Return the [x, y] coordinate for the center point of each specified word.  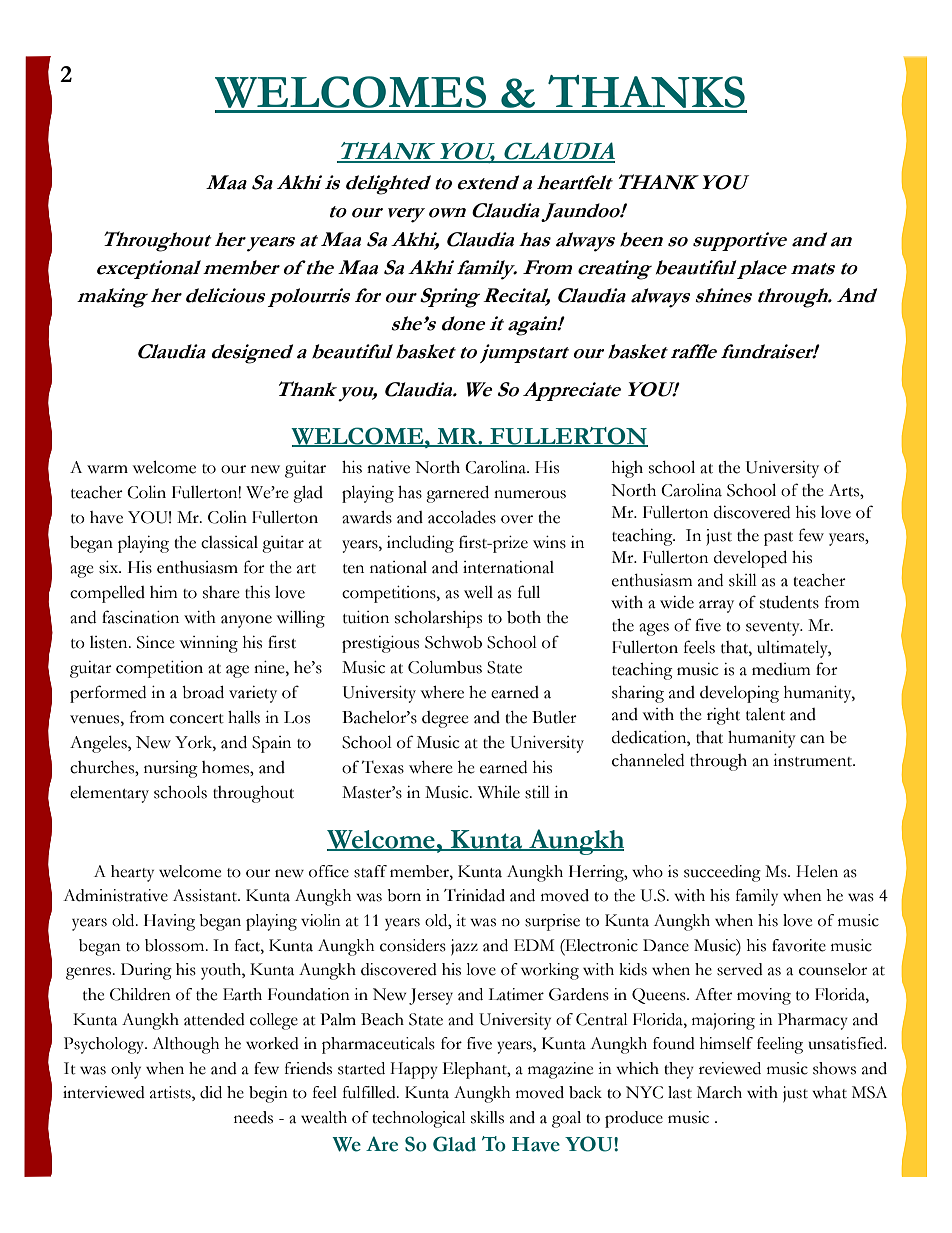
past [778, 539]
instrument [814, 760]
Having [169, 922]
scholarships [438, 619]
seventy [774, 629]
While [499, 792]
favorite [799, 945]
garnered [457, 494]
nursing [171, 769]
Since [156, 642]
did [211, 1092]
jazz [464, 947]
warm [107, 469]
